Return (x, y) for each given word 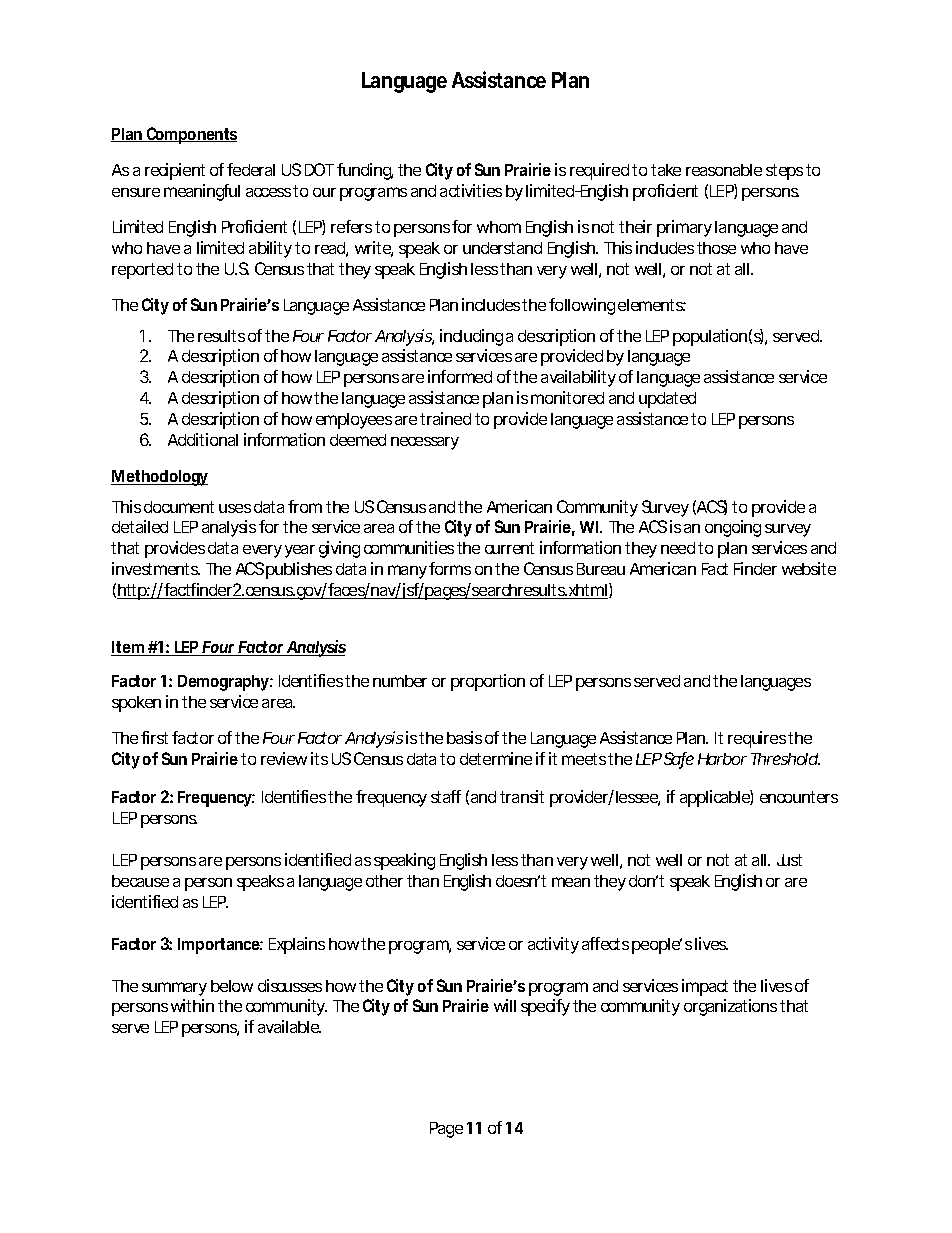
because (140, 881)
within (192, 1005)
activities (471, 190)
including (471, 337)
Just (789, 860)
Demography (224, 683)
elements (652, 305)
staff (446, 796)
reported (142, 271)
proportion (488, 682)
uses (235, 508)
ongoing (733, 528)
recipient (175, 171)
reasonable (724, 170)
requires (757, 739)
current (509, 548)
